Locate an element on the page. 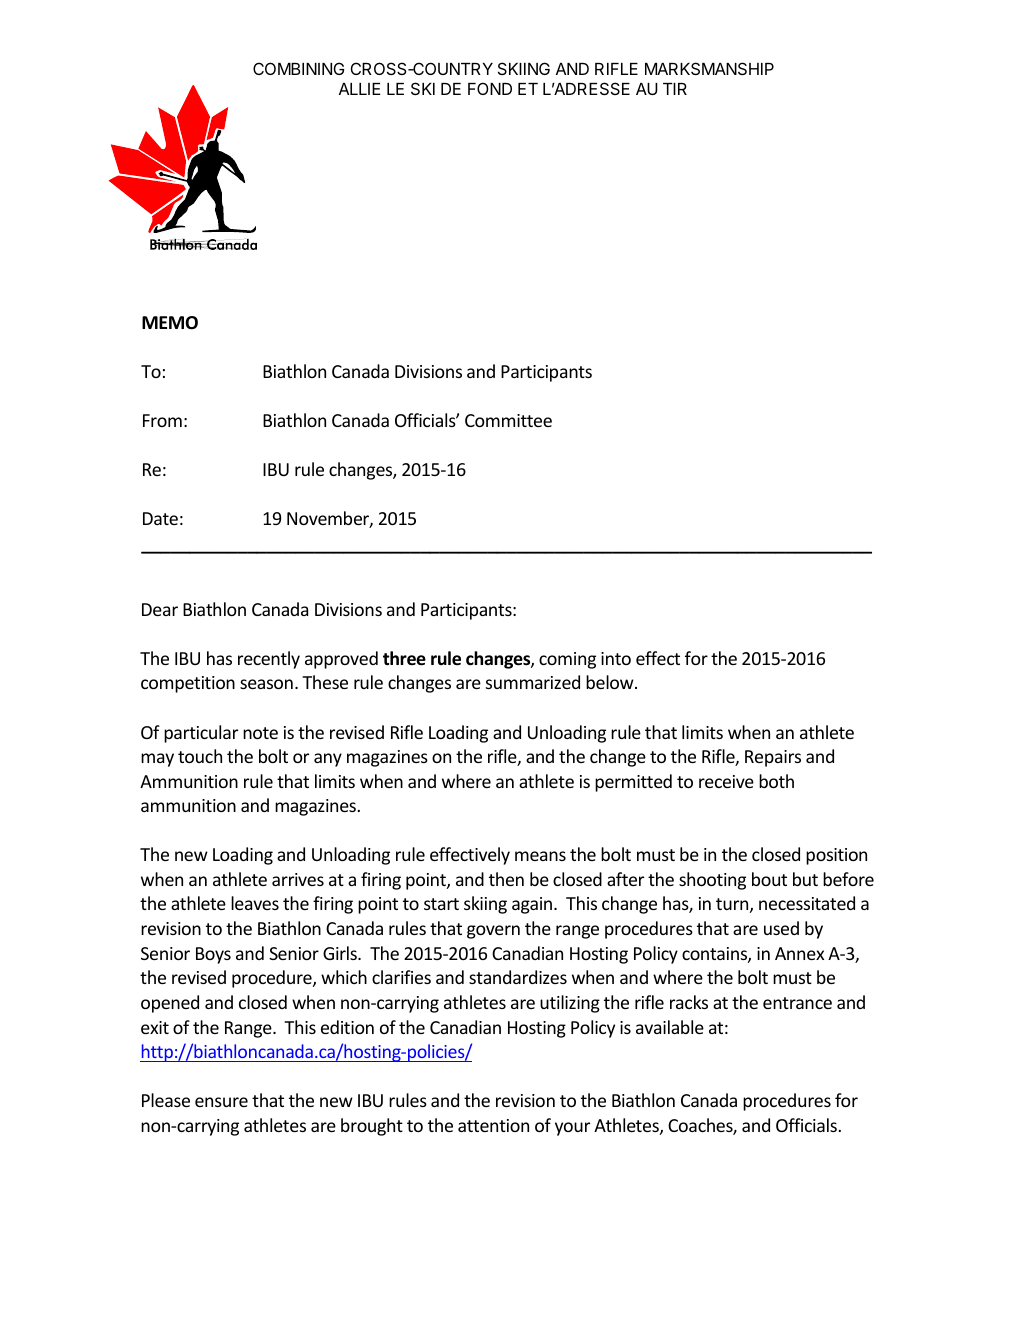  MARKSMANSHIP is located at coordinates (709, 68).
